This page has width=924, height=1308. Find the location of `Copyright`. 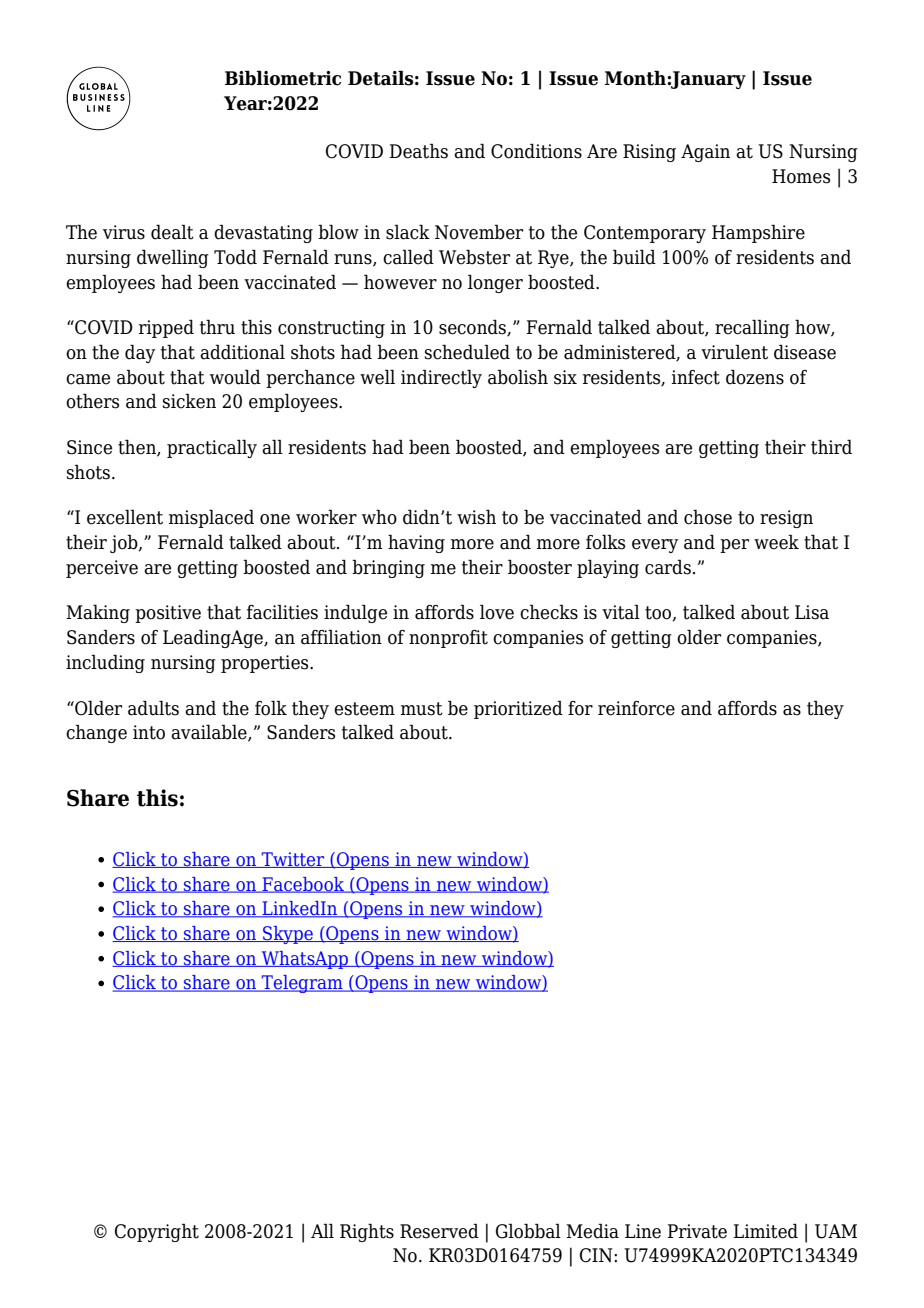

Copyright is located at coordinates (157, 1232).
